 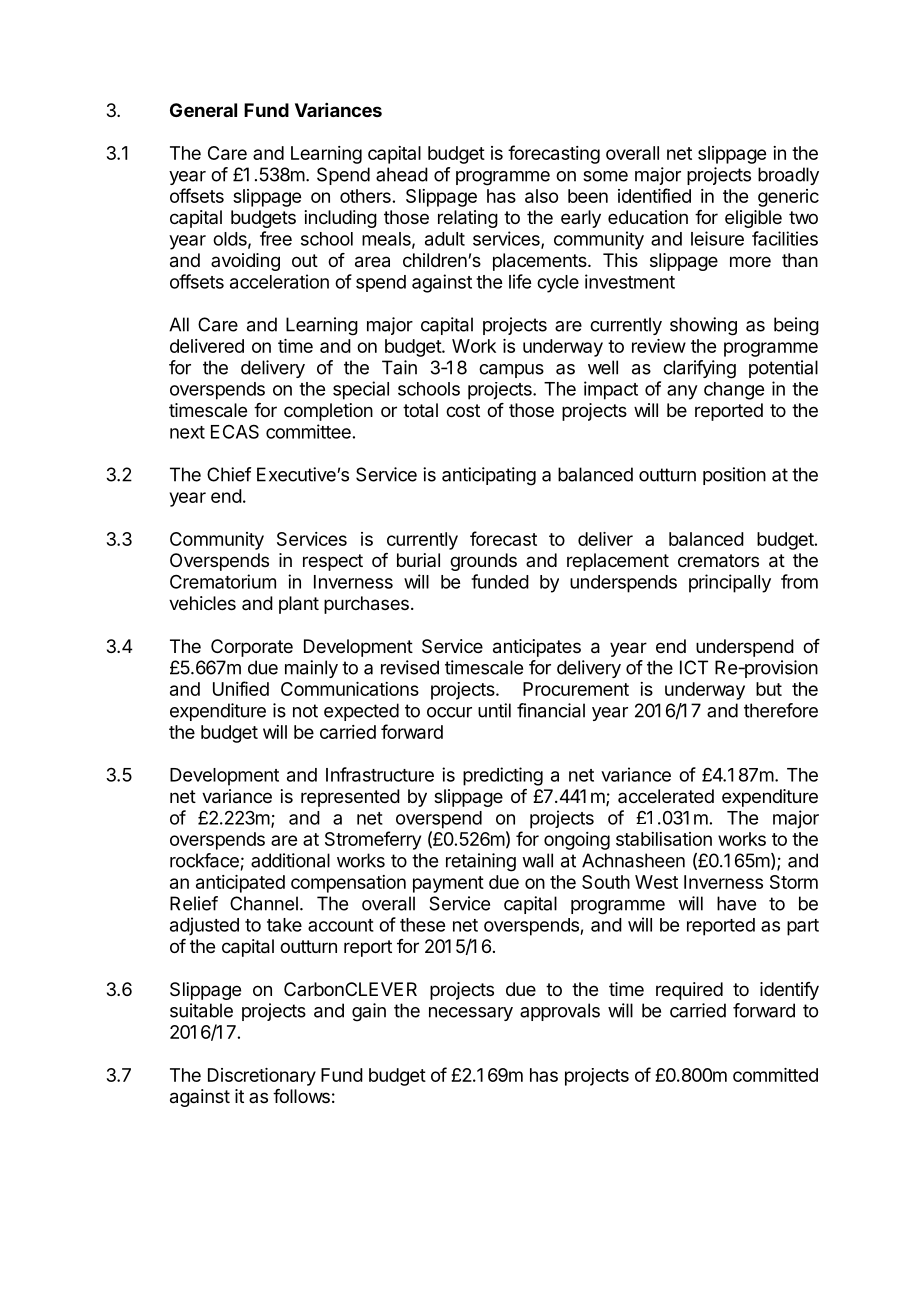 What do you see at coordinates (664, 839) in the document?
I see `stabilisation` at bounding box center [664, 839].
